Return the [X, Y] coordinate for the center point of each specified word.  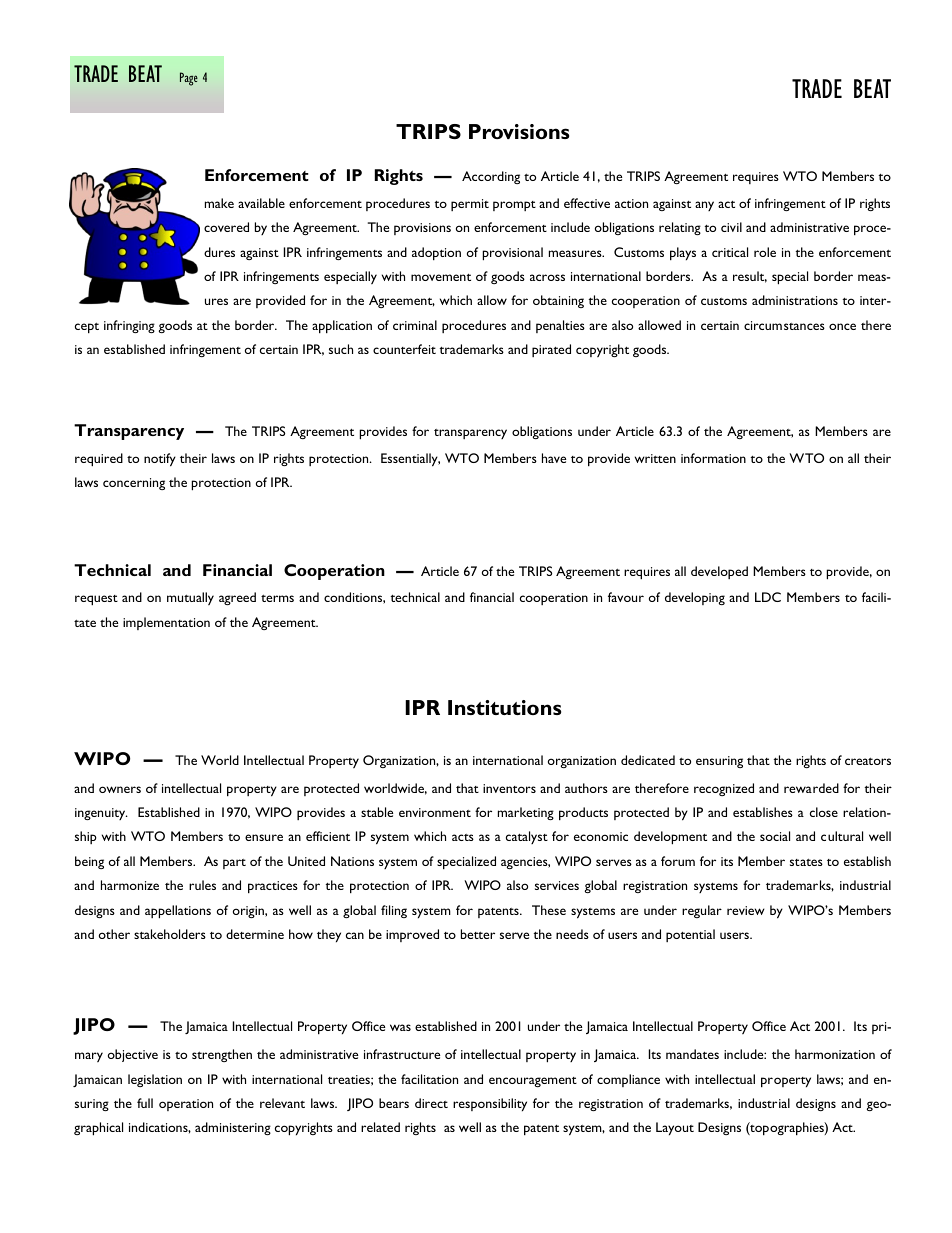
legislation [155, 1080]
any [704, 206]
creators [868, 761]
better [478, 934]
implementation [166, 623]
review [746, 910]
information [713, 458]
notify [160, 460]
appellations [178, 912]
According [491, 177]
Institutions [504, 707]
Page [189, 79]
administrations [795, 300]
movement [441, 277]
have [554, 458]
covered [226, 227]
